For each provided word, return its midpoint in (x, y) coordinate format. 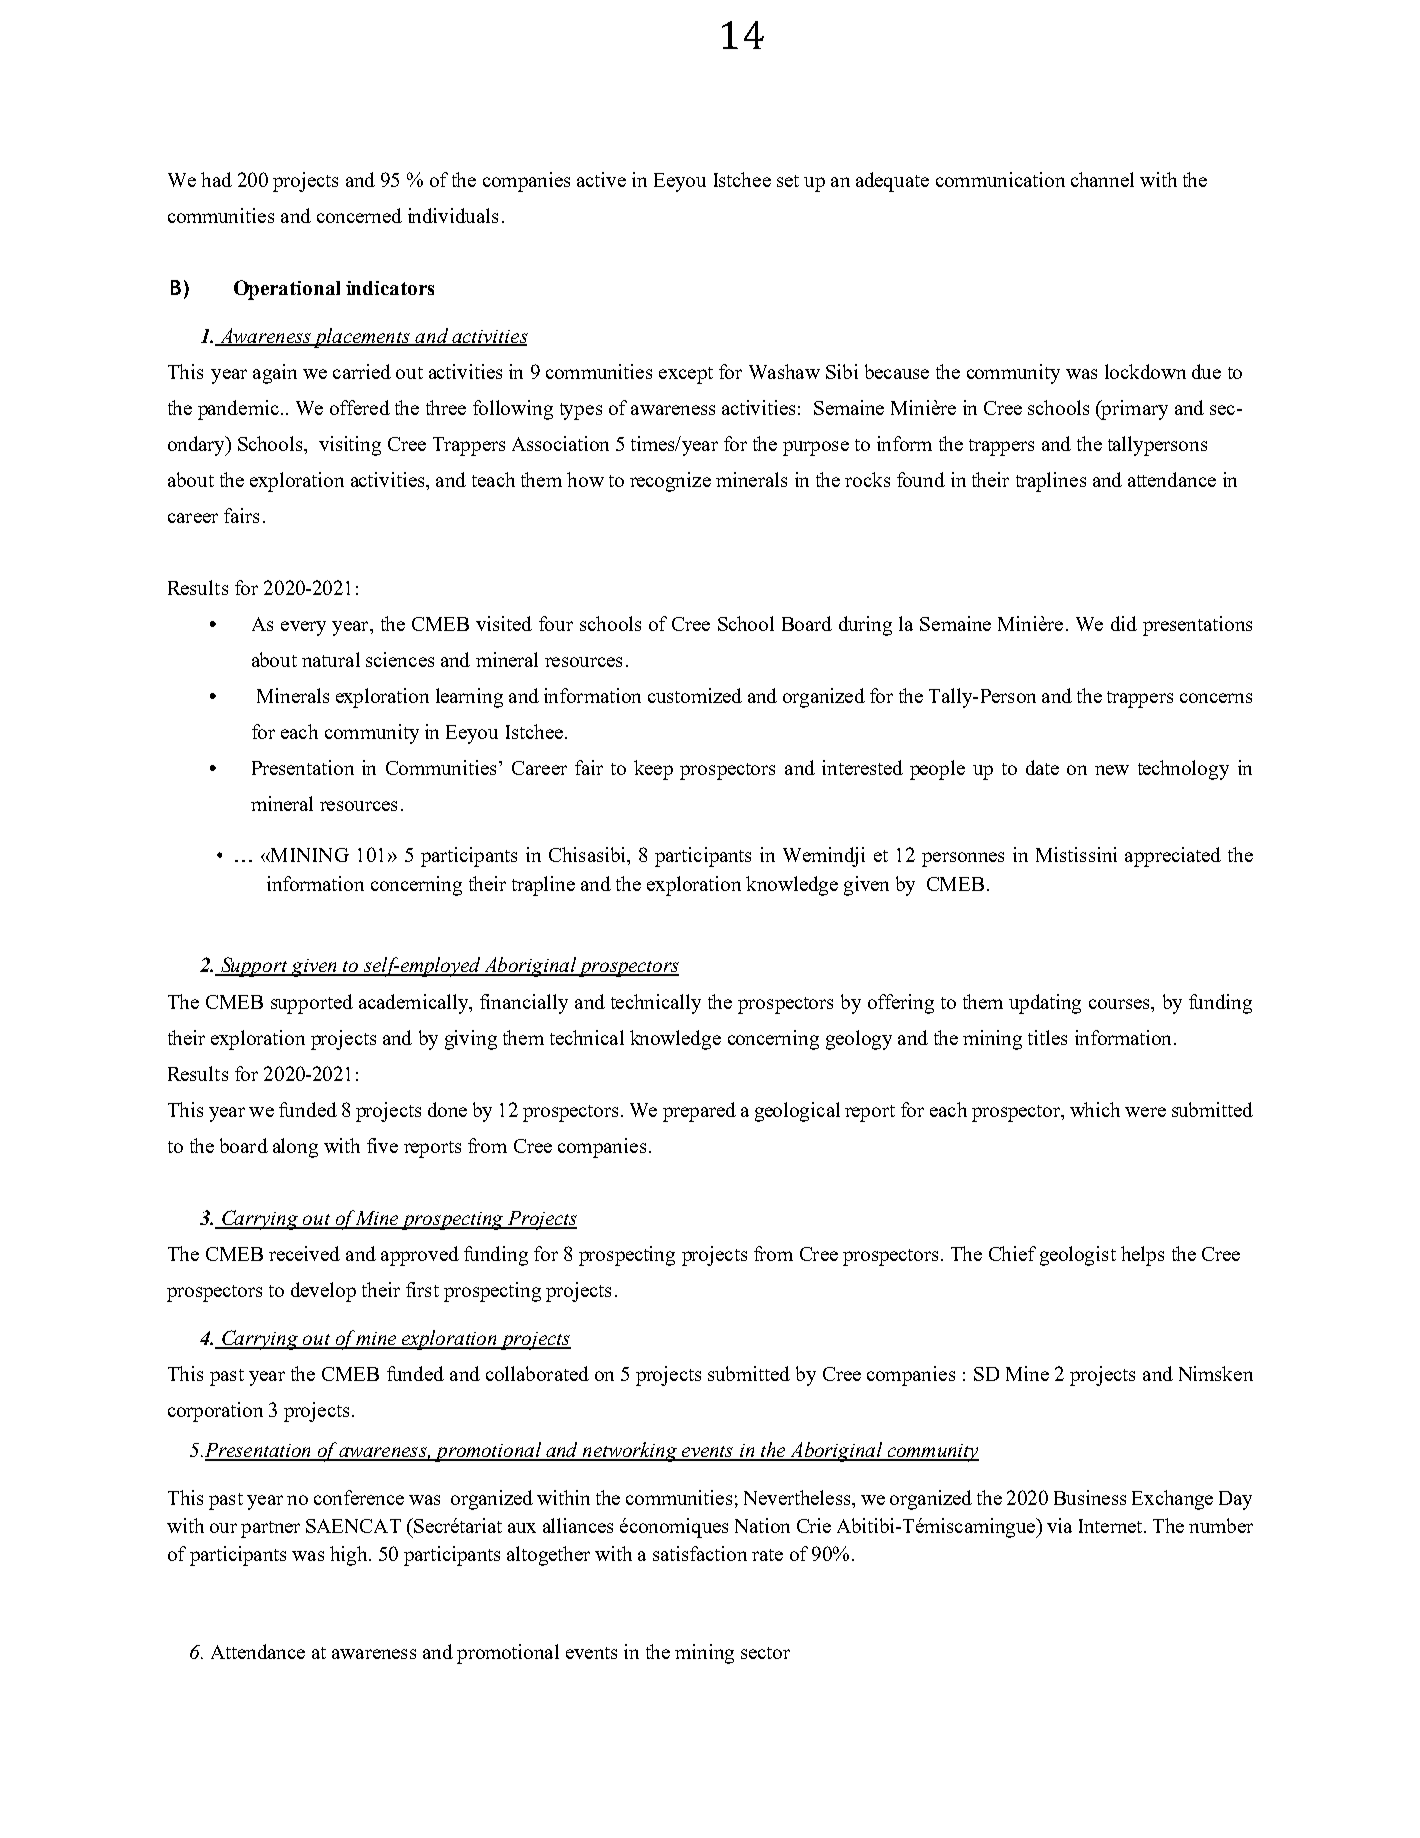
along (295, 1148)
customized (695, 695)
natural (331, 659)
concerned (359, 215)
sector (765, 1653)
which (1095, 1109)
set (788, 181)
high (350, 1556)
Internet (1112, 1526)
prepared (699, 1112)
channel (1102, 179)
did (1124, 623)
